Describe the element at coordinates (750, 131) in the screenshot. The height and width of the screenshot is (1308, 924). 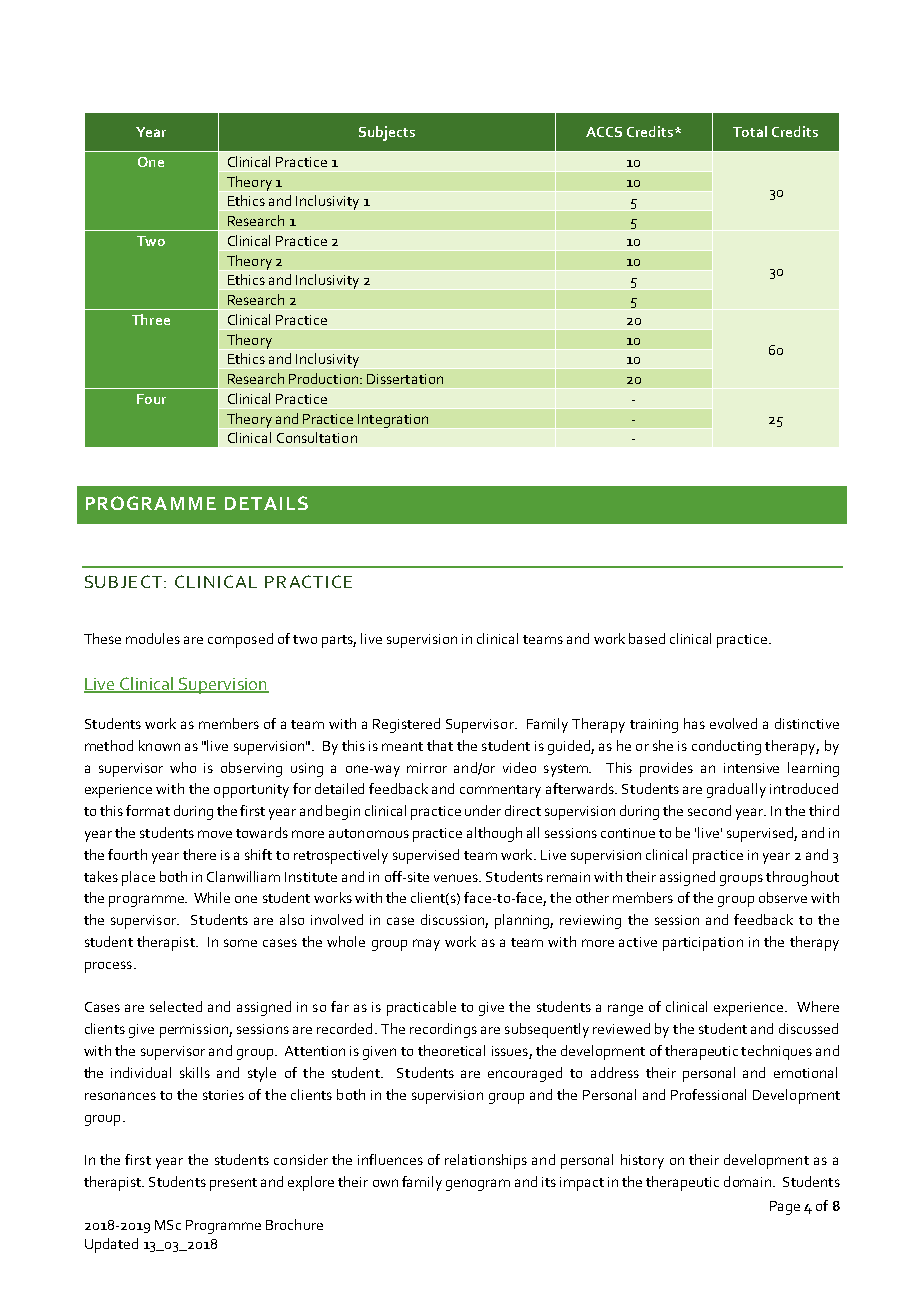
I see `Total` at that location.
